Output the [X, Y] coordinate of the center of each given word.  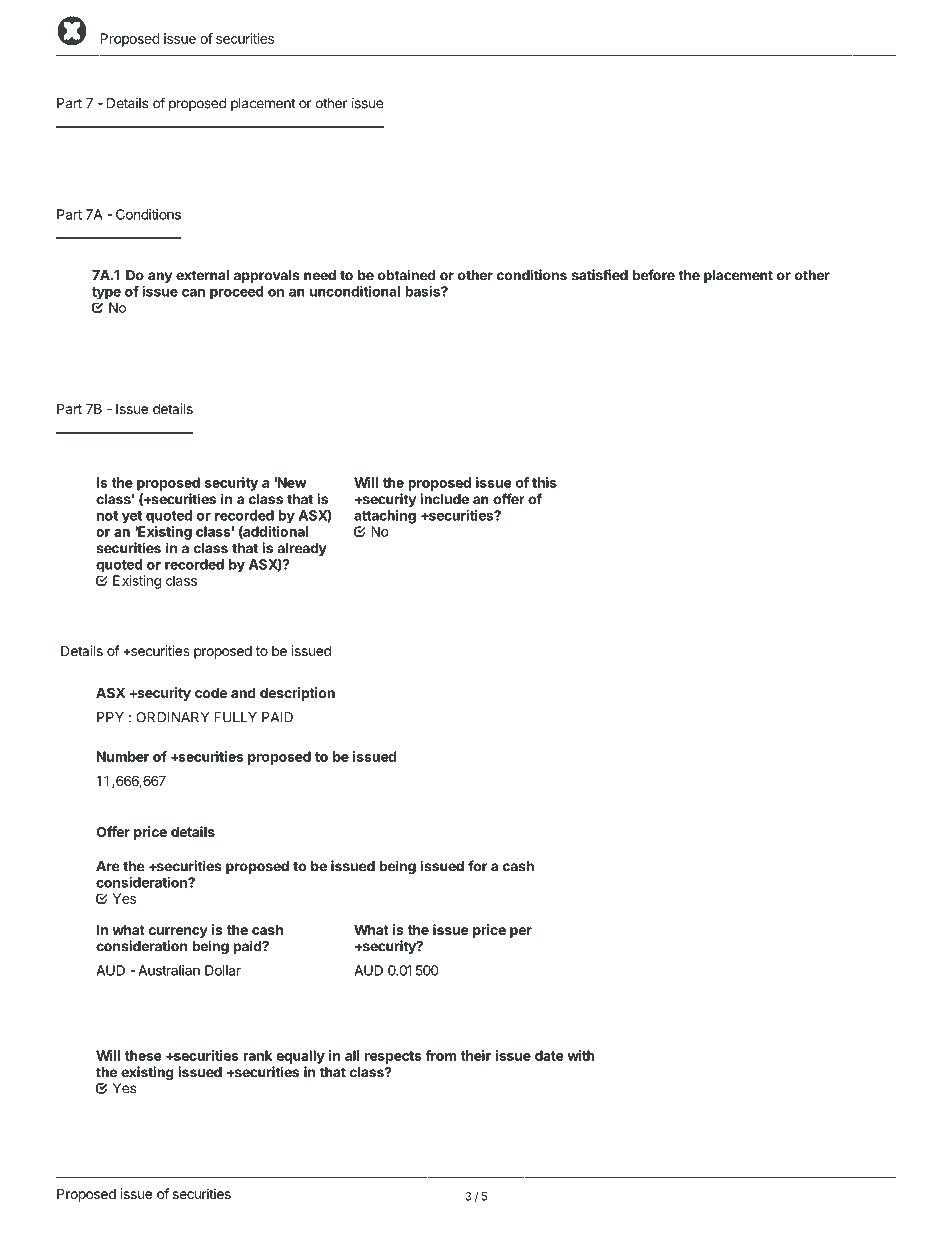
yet [132, 517]
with [581, 1055]
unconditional [355, 291]
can [193, 292]
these [143, 1055]
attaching [385, 517]
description [297, 694]
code [211, 692]
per [521, 932]
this [544, 482]
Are [108, 866]
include [444, 499]
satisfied [600, 275]
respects [393, 1057]
